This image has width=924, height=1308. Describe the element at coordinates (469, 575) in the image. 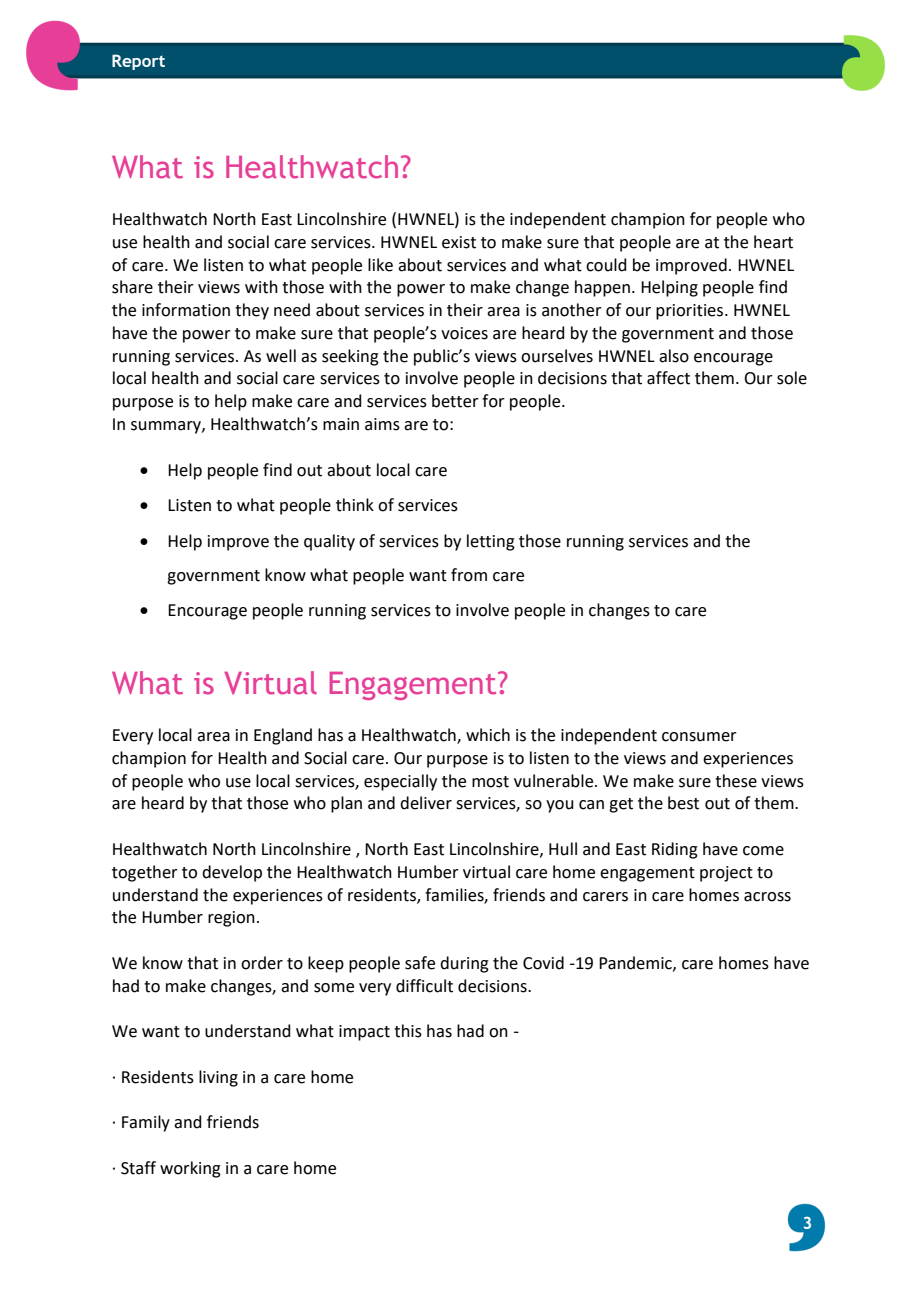

I see `from` at that location.
